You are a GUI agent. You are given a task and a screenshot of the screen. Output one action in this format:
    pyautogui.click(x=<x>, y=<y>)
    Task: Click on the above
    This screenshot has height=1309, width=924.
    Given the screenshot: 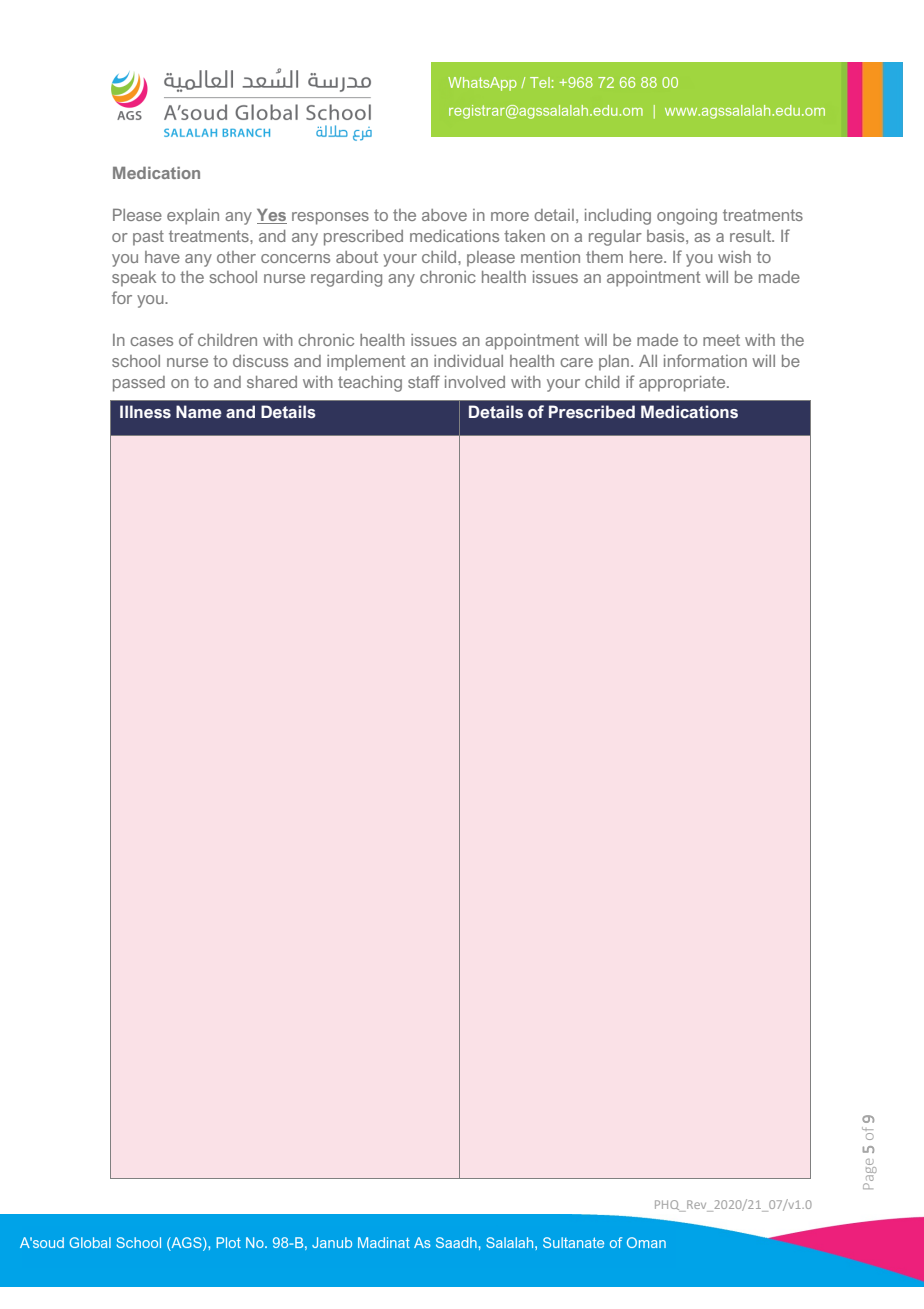 What is the action you would take?
    pyautogui.click(x=444, y=215)
